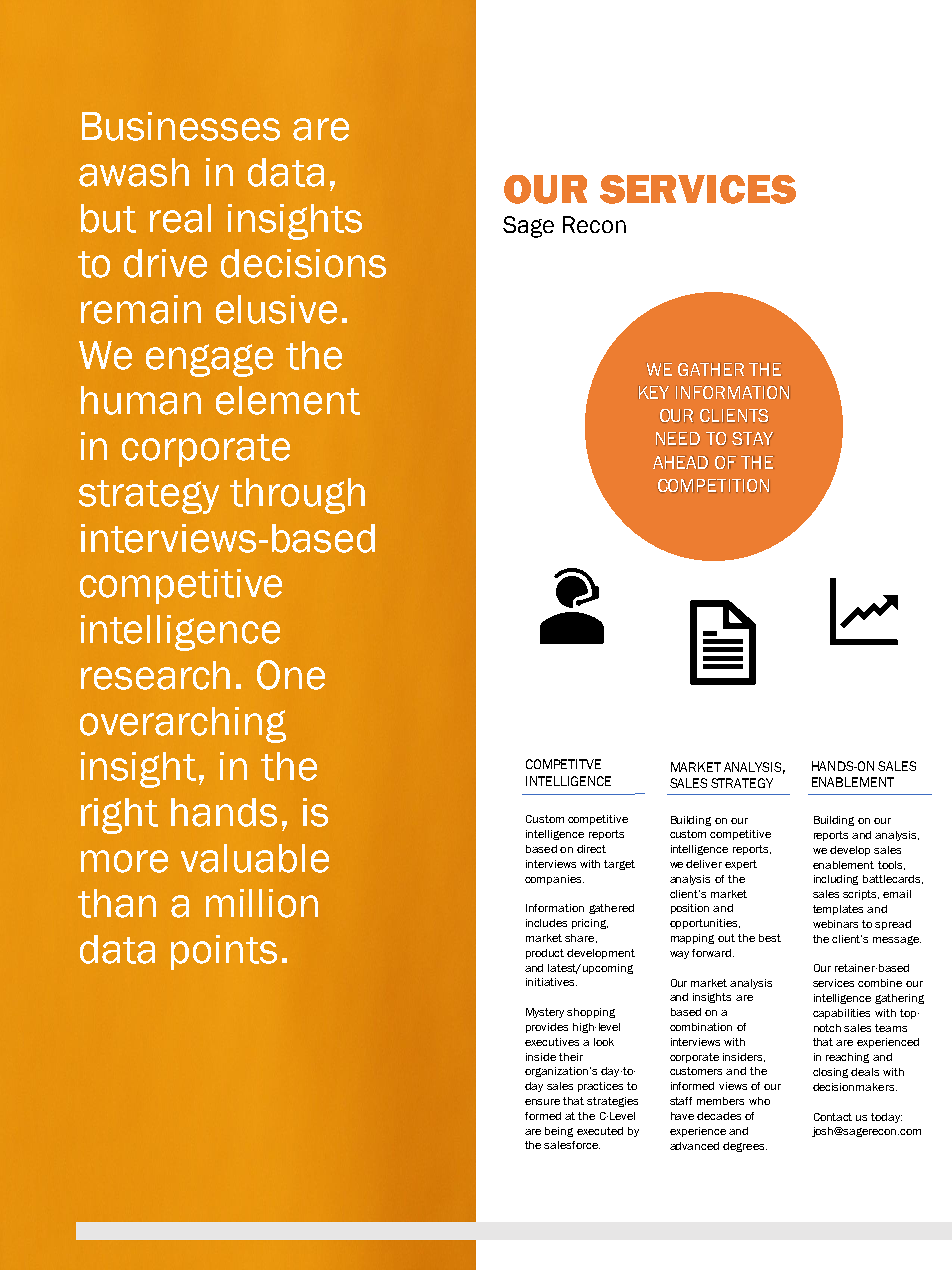  What do you see at coordinates (255, 858) in the screenshot?
I see `valuable` at bounding box center [255, 858].
